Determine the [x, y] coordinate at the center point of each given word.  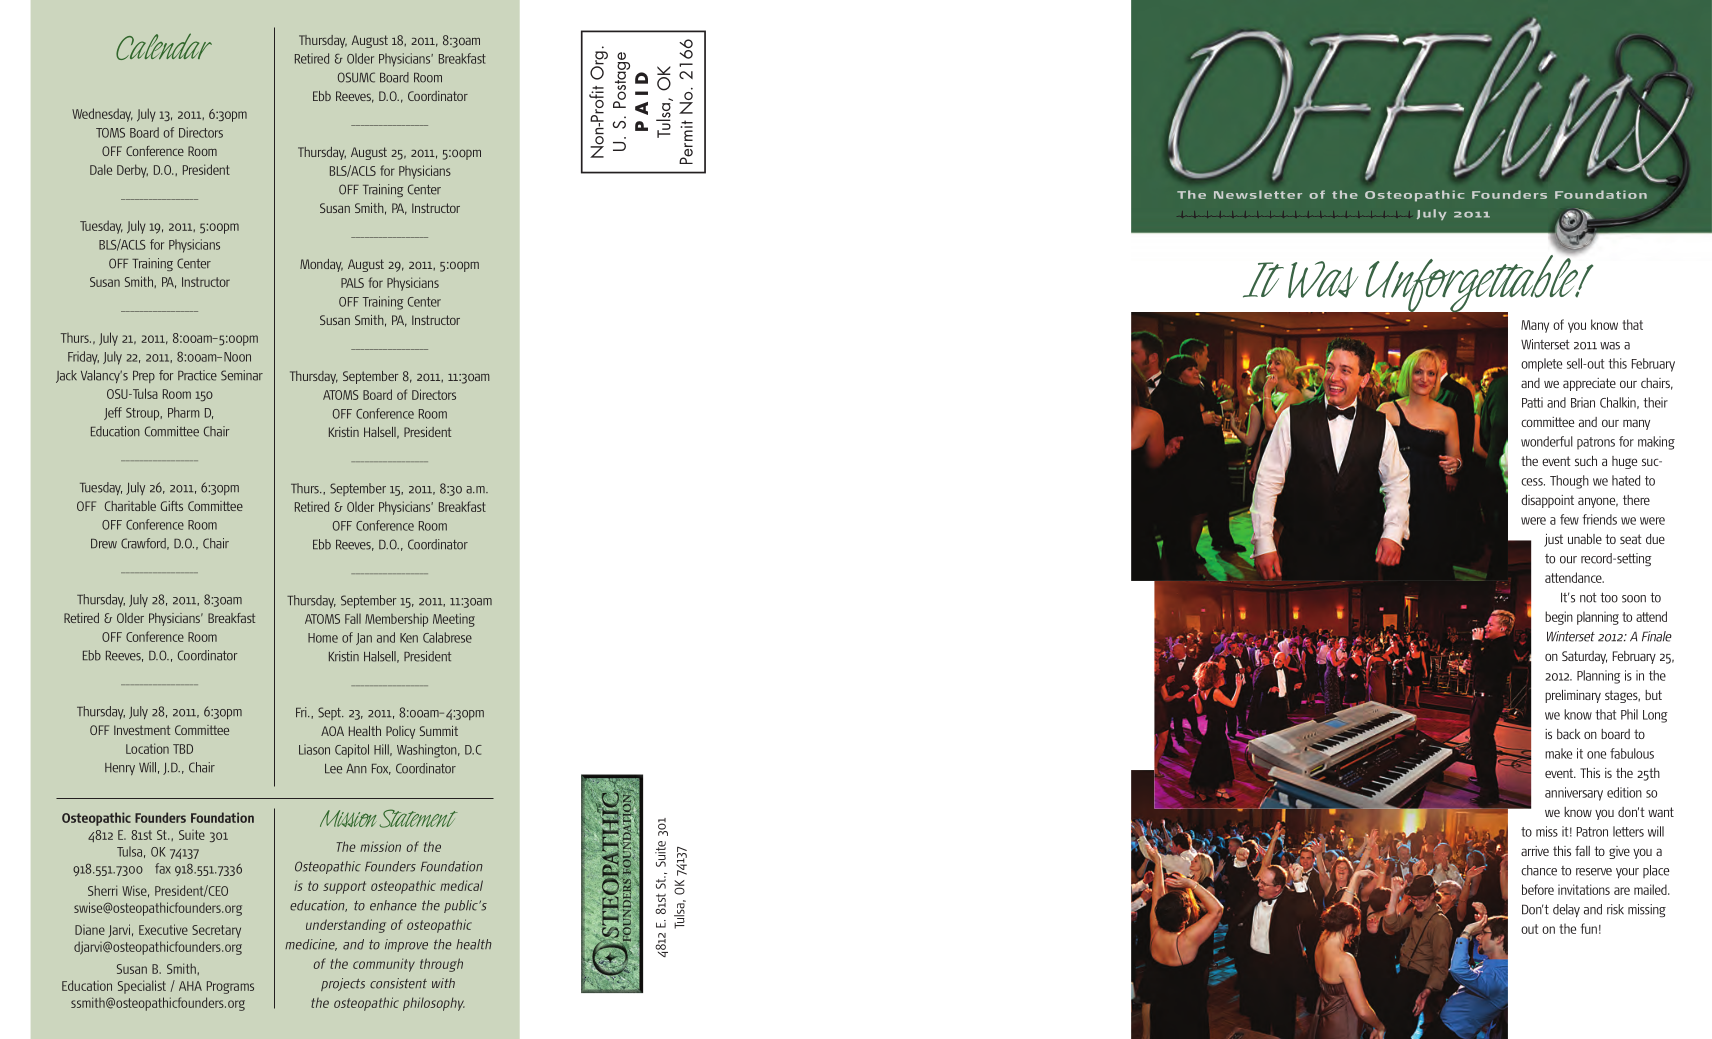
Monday [321, 265]
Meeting [454, 620]
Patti [1532, 402]
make [1558, 753]
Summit [439, 731]
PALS [352, 283]
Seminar [242, 375]
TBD [183, 749]
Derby [132, 171]
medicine [311, 945]
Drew [104, 544]
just [1553, 540]
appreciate [1589, 384]
